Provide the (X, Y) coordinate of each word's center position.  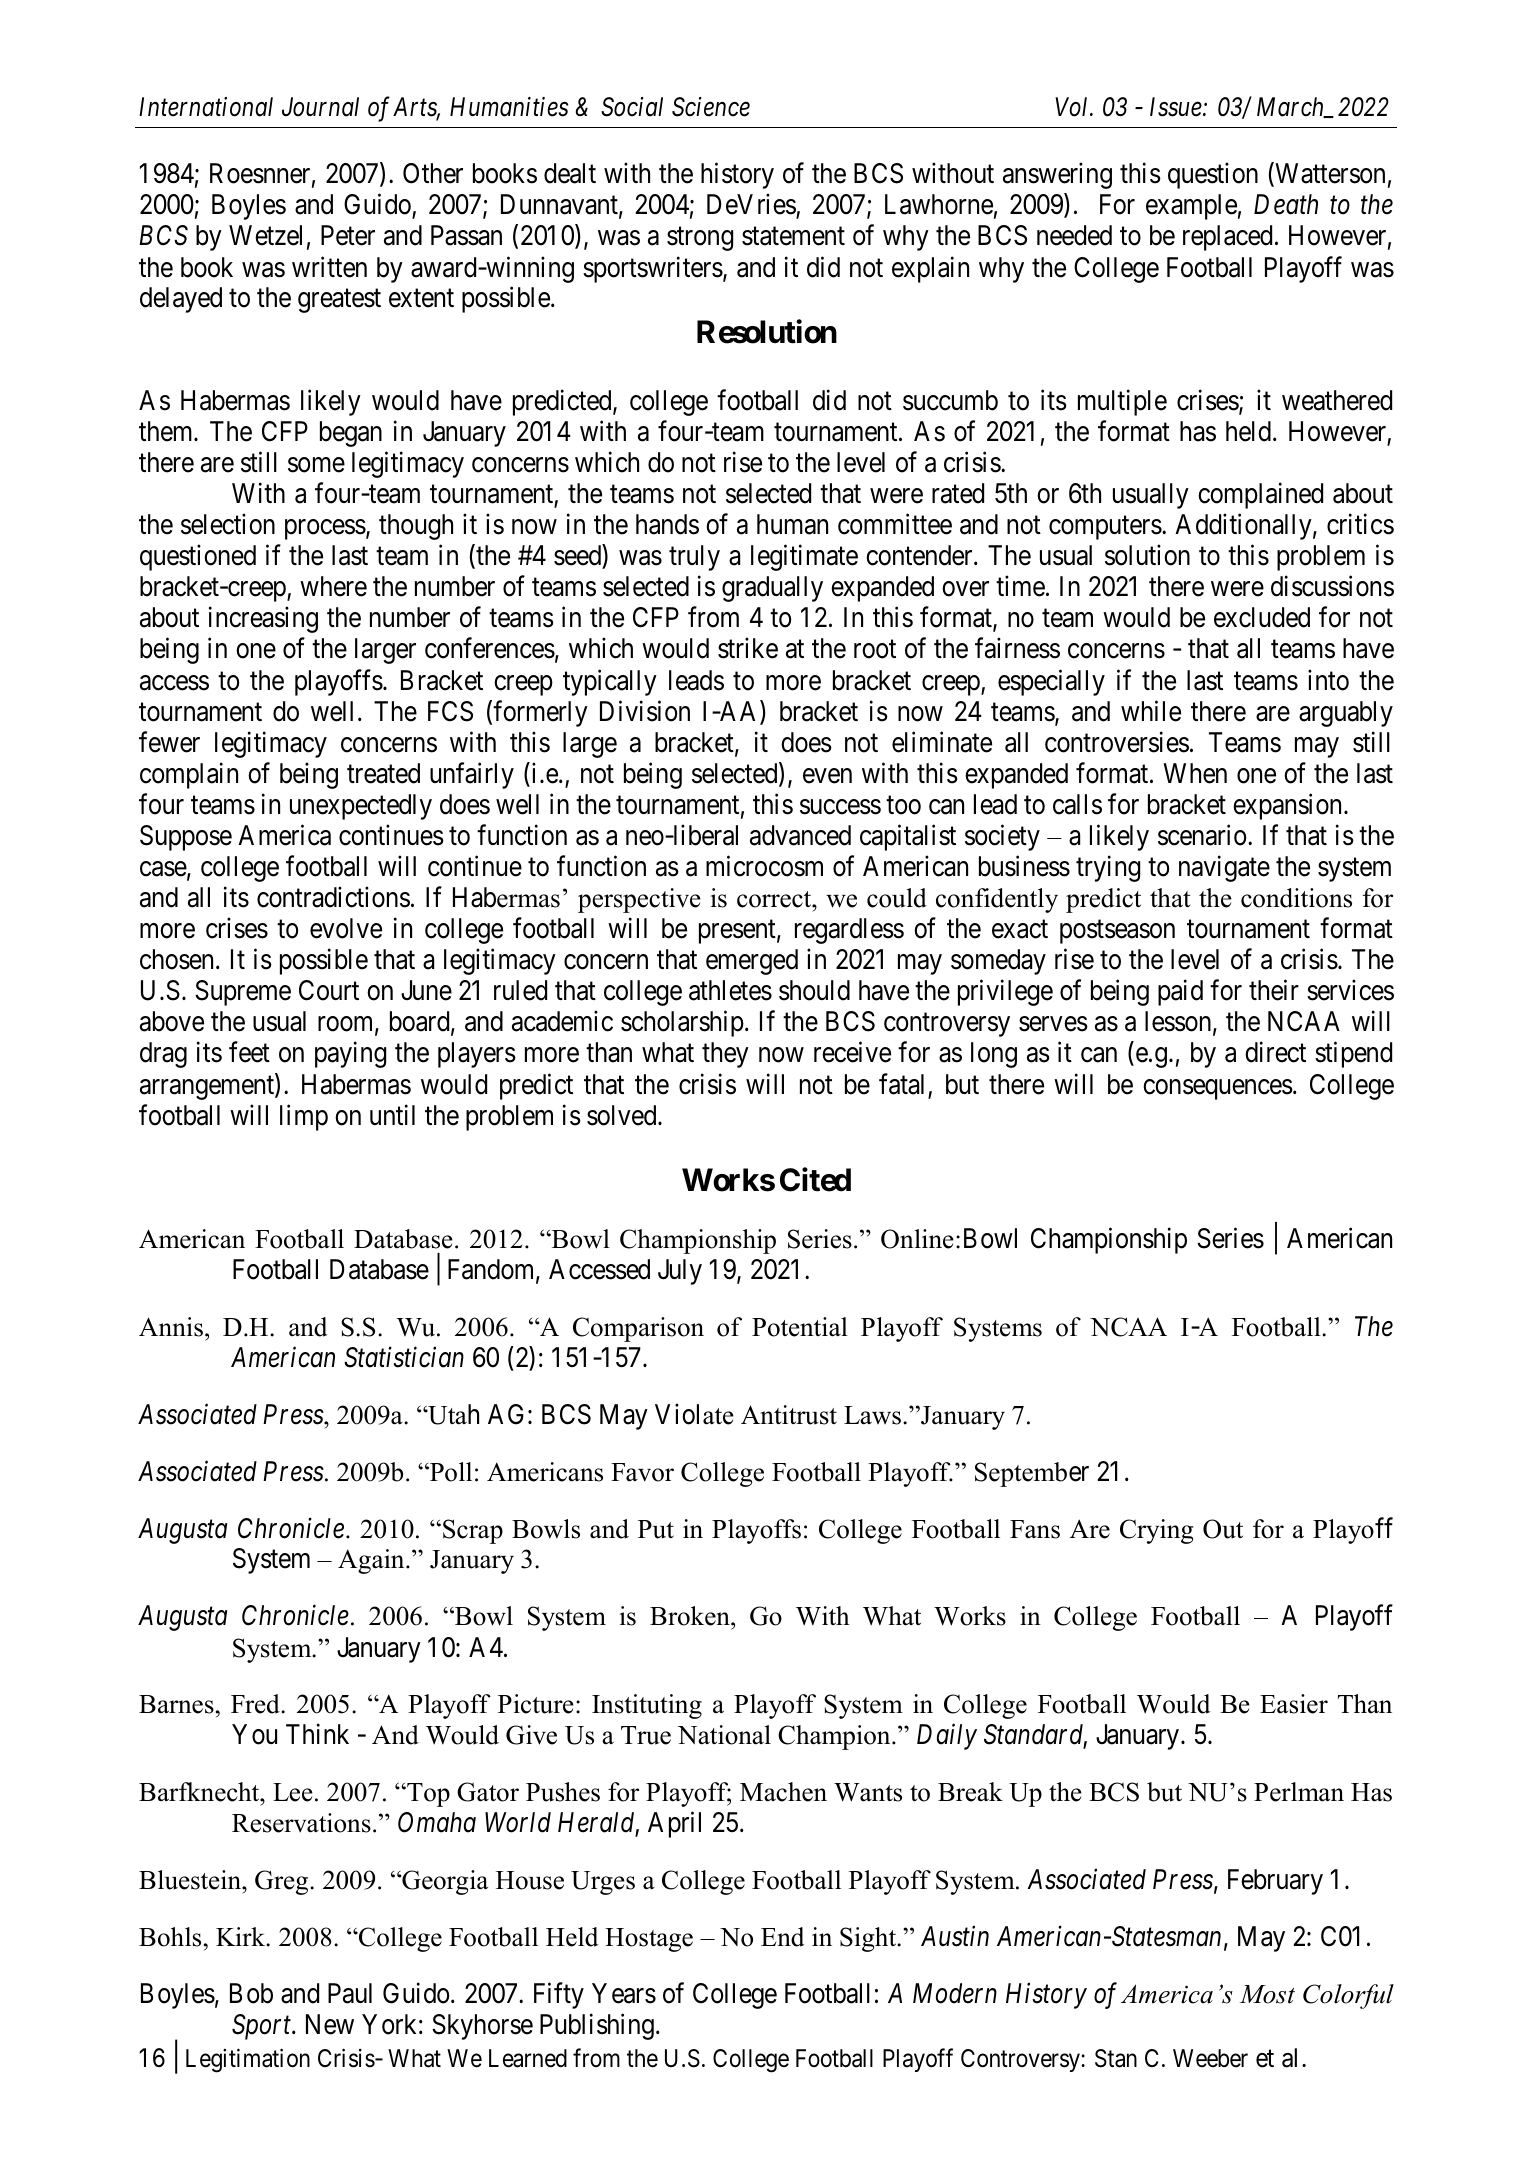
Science (711, 107)
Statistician (404, 1357)
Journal (320, 107)
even (827, 776)
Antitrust (789, 1415)
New (330, 2024)
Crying (1156, 1531)
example (1191, 207)
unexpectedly (361, 807)
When (1195, 773)
